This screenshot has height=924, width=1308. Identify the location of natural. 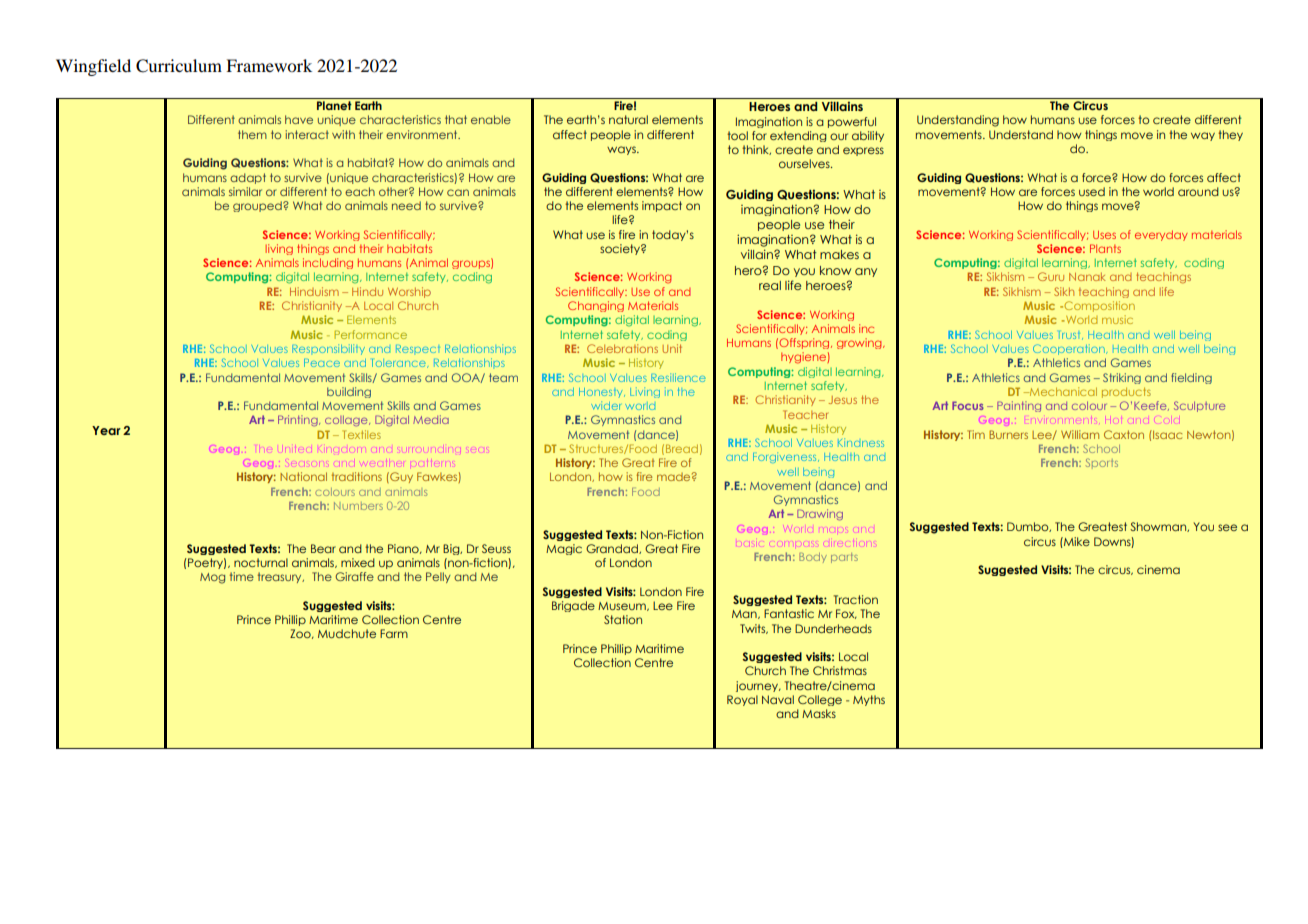
(628, 119).
